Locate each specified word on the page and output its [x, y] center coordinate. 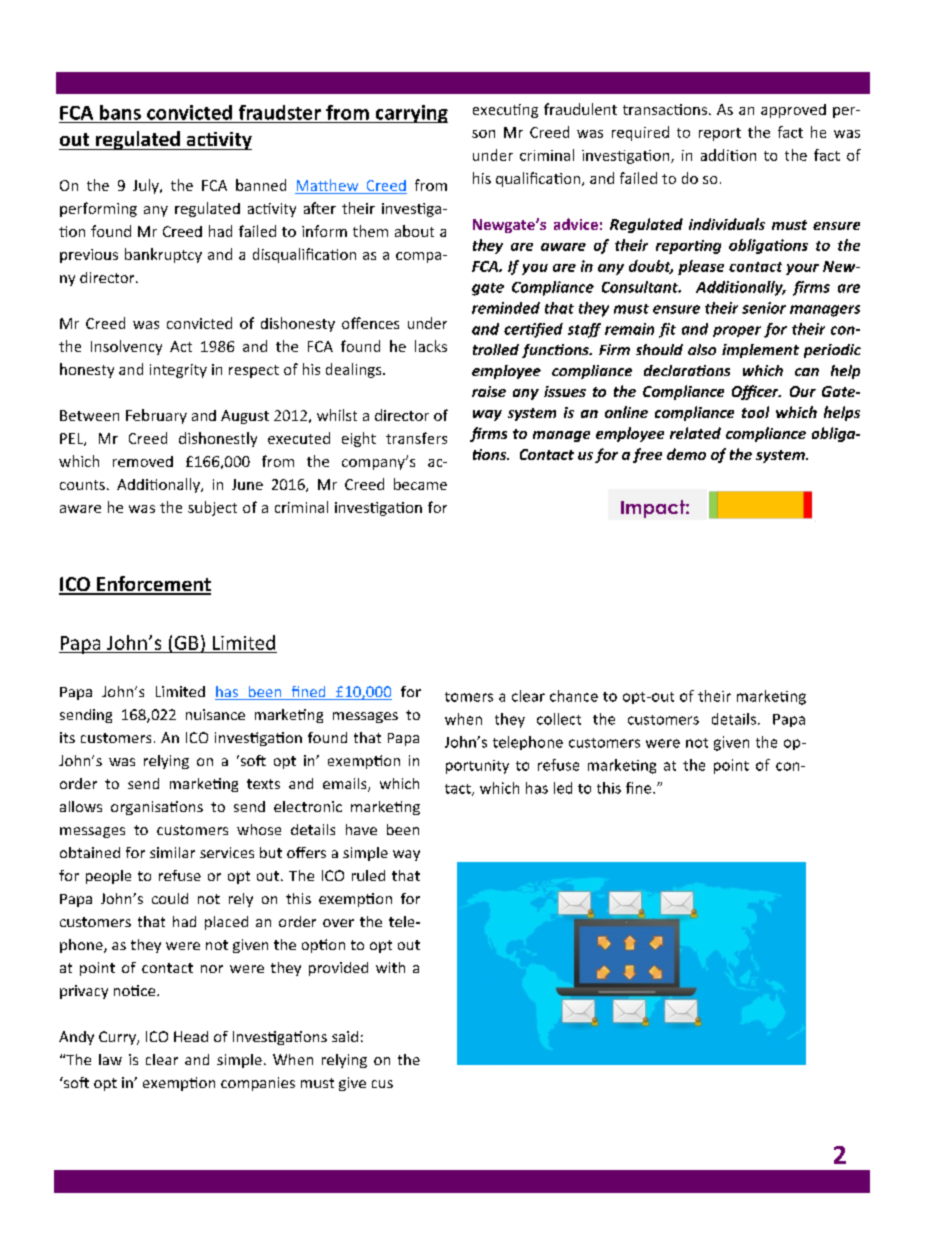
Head [191, 1036]
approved [793, 111]
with [390, 967]
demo [686, 454]
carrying [410, 114]
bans [120, 112]
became [420, 484]
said [345, 1036]
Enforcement [153, 585]
